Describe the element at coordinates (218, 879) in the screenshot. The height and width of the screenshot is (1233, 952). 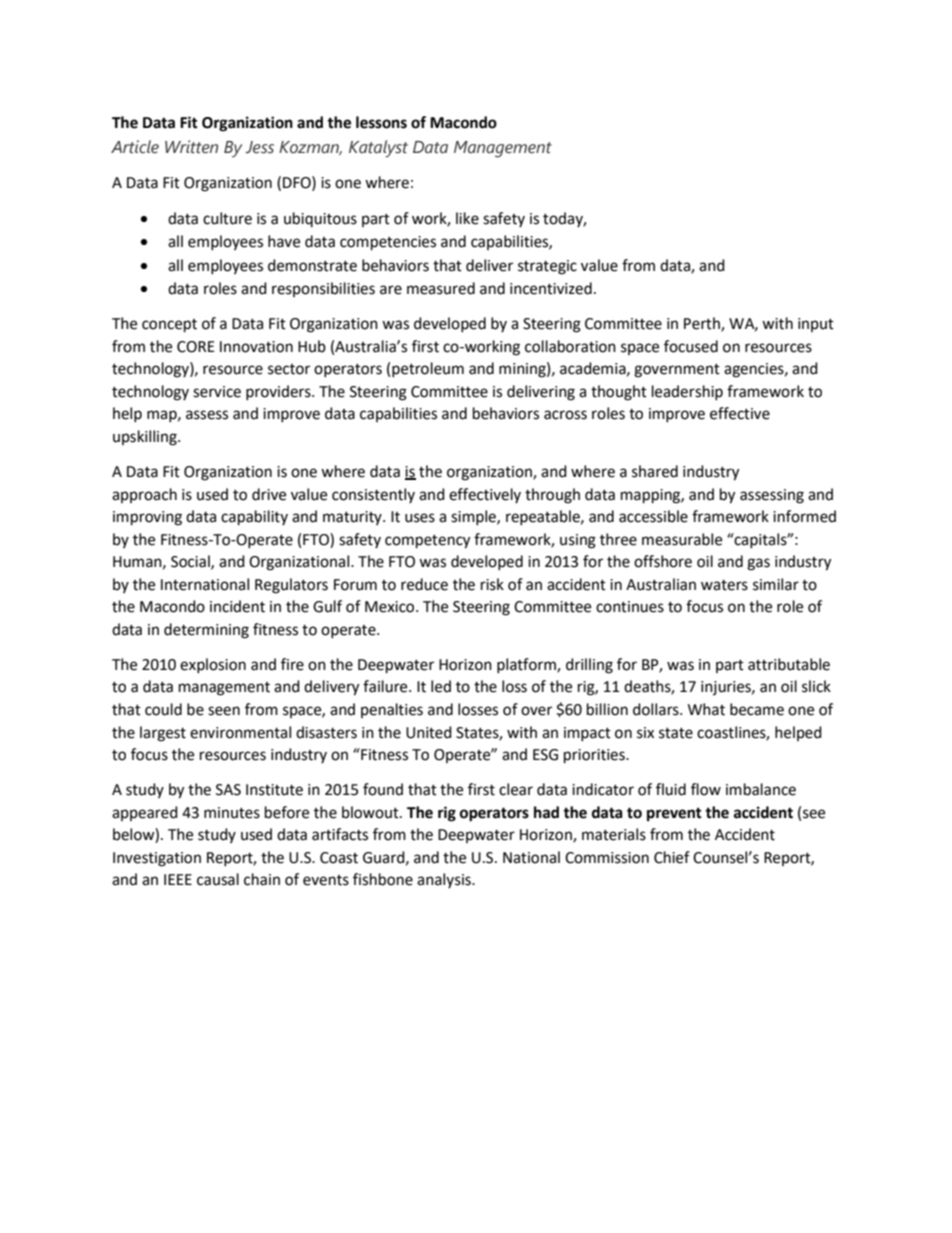
I see `causal` at that location.
